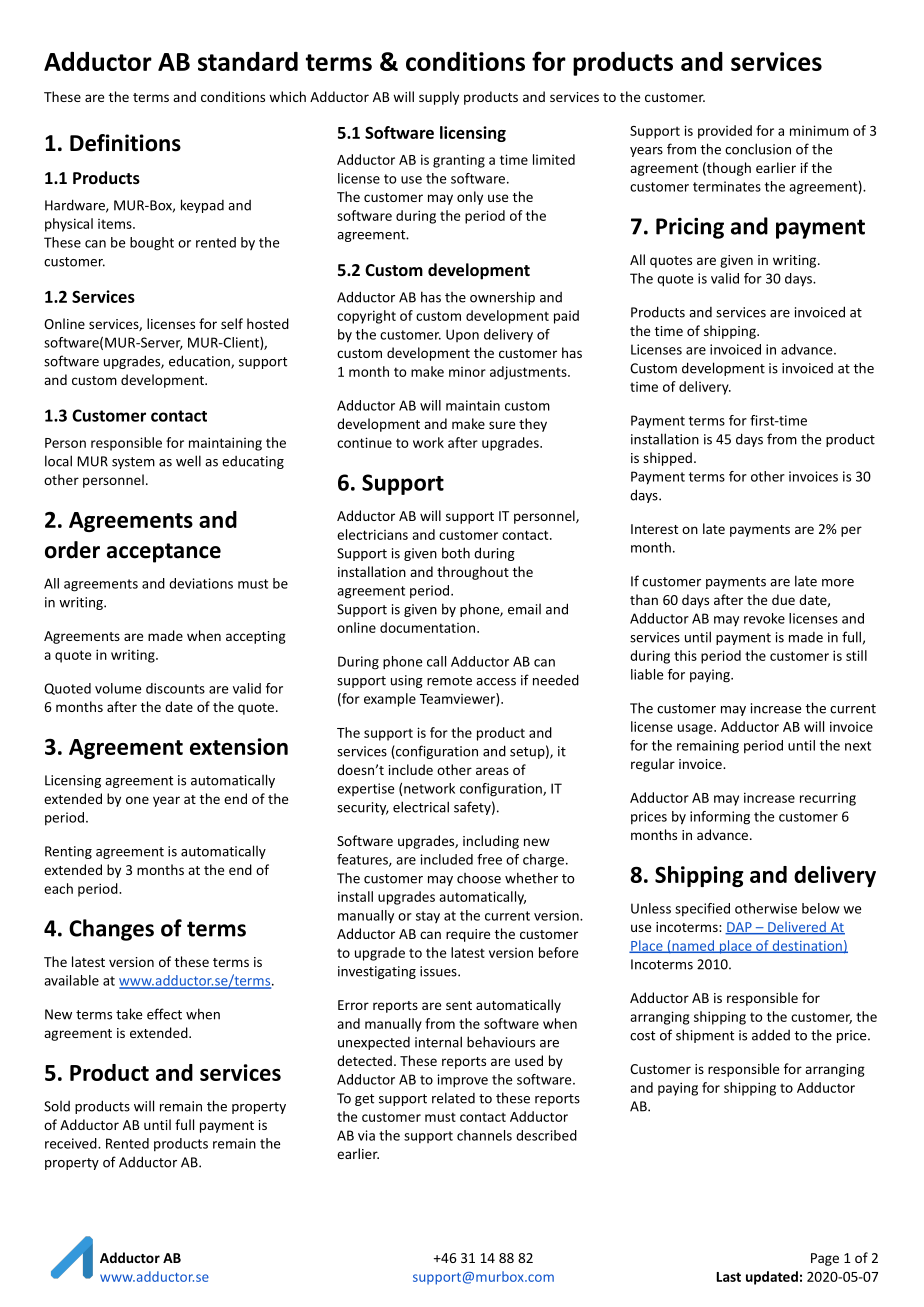 The height and width of the image is (1307, 924). What do you see at coordinates (764, 618) in the image?
I see `revoke` at bounding box center [764, 618].
